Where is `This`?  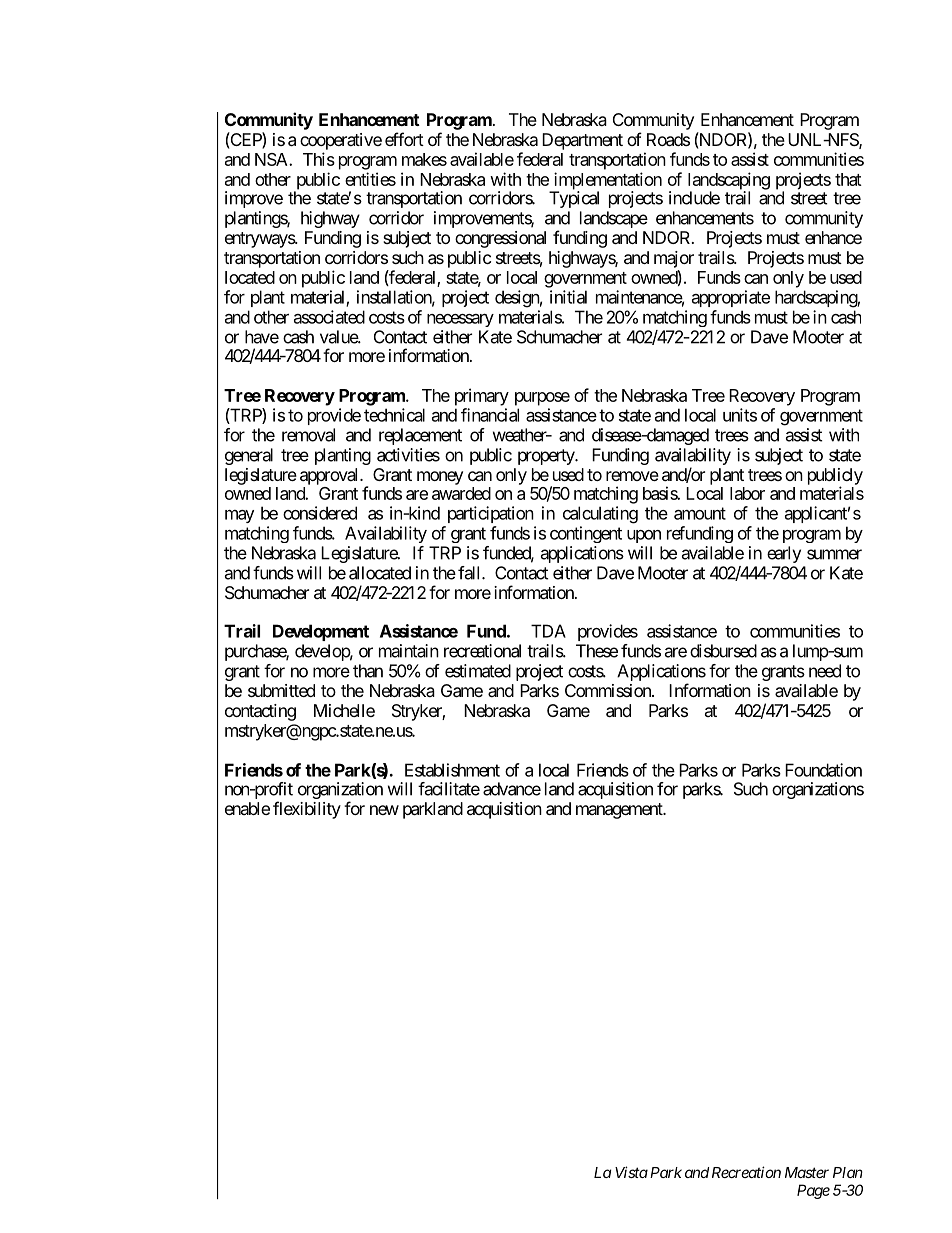 This is located at coordinates (319, 159).
